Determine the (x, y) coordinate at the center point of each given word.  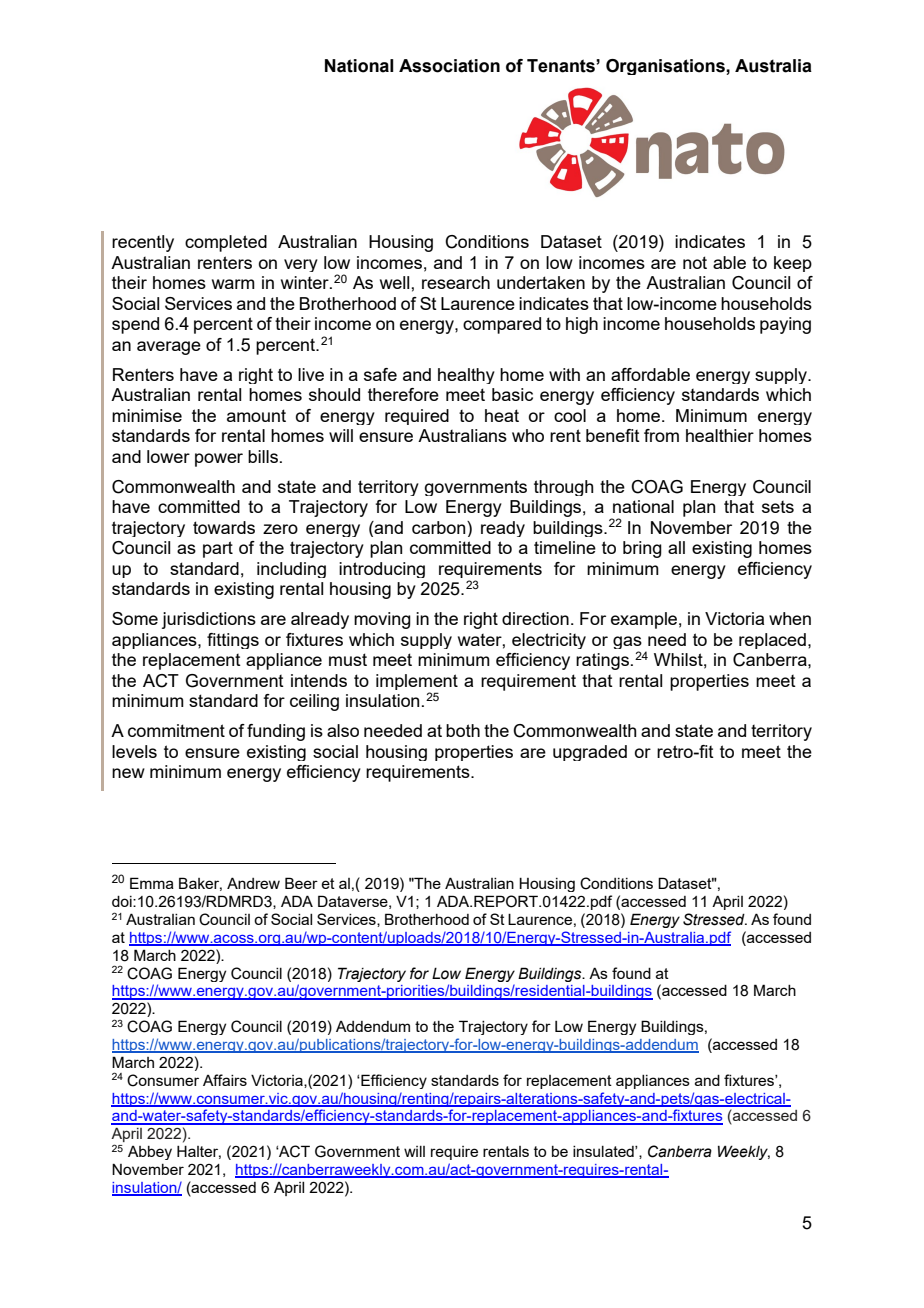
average (169, 348)
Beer (301, 883)
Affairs (225, 1080)
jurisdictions (209, 620)
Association (449, 66)
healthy (466, 376)
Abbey (150, 1153)
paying (785, 325)
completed (226, 243)
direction (535, 618)
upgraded (590, 753)
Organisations (666, 67)
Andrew (253, 883)
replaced (772, 641)
